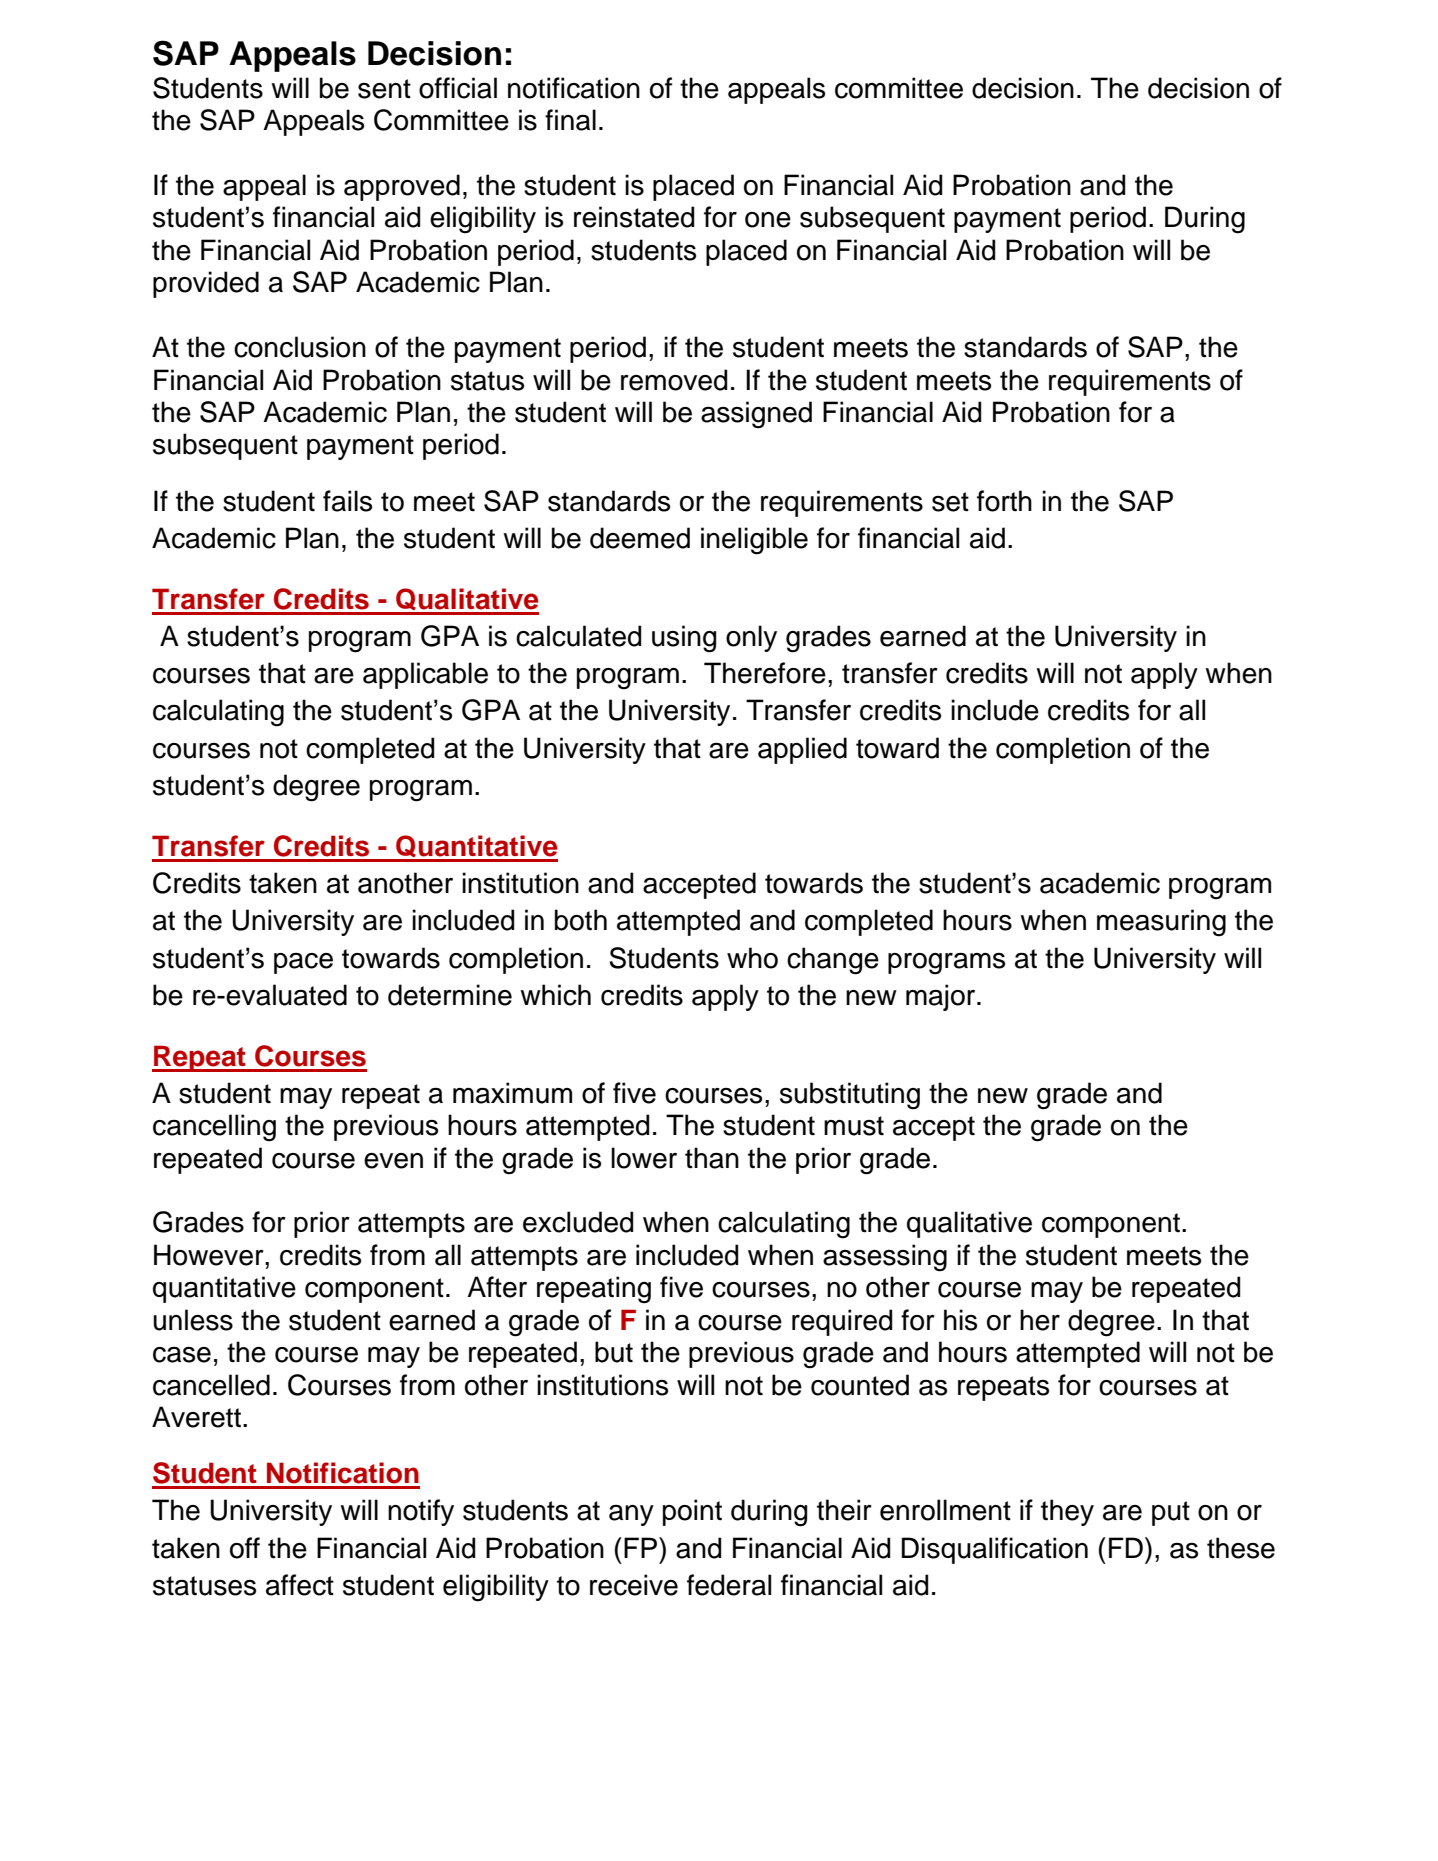 The width and height of the screenshot is (1438, 1861). What do you see at coordinates (384, 89) in the screenshot?
I see `sent` at bounding box center [384, 89].
